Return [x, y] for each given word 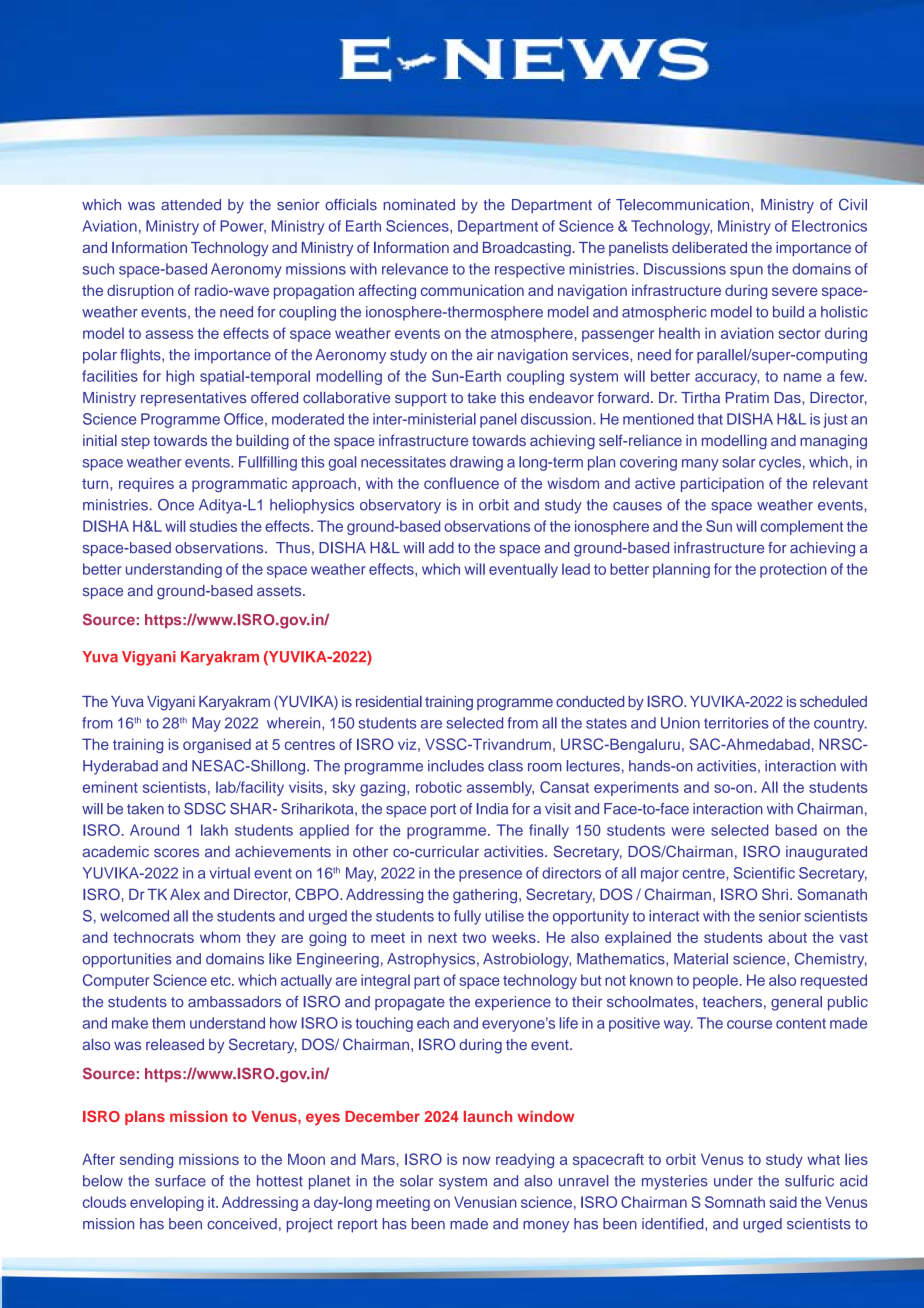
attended [191, 205]
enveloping [167, 1203]
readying [525, 1160]
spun [746, 272]
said [783, 1202]
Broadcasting [527, 249]
